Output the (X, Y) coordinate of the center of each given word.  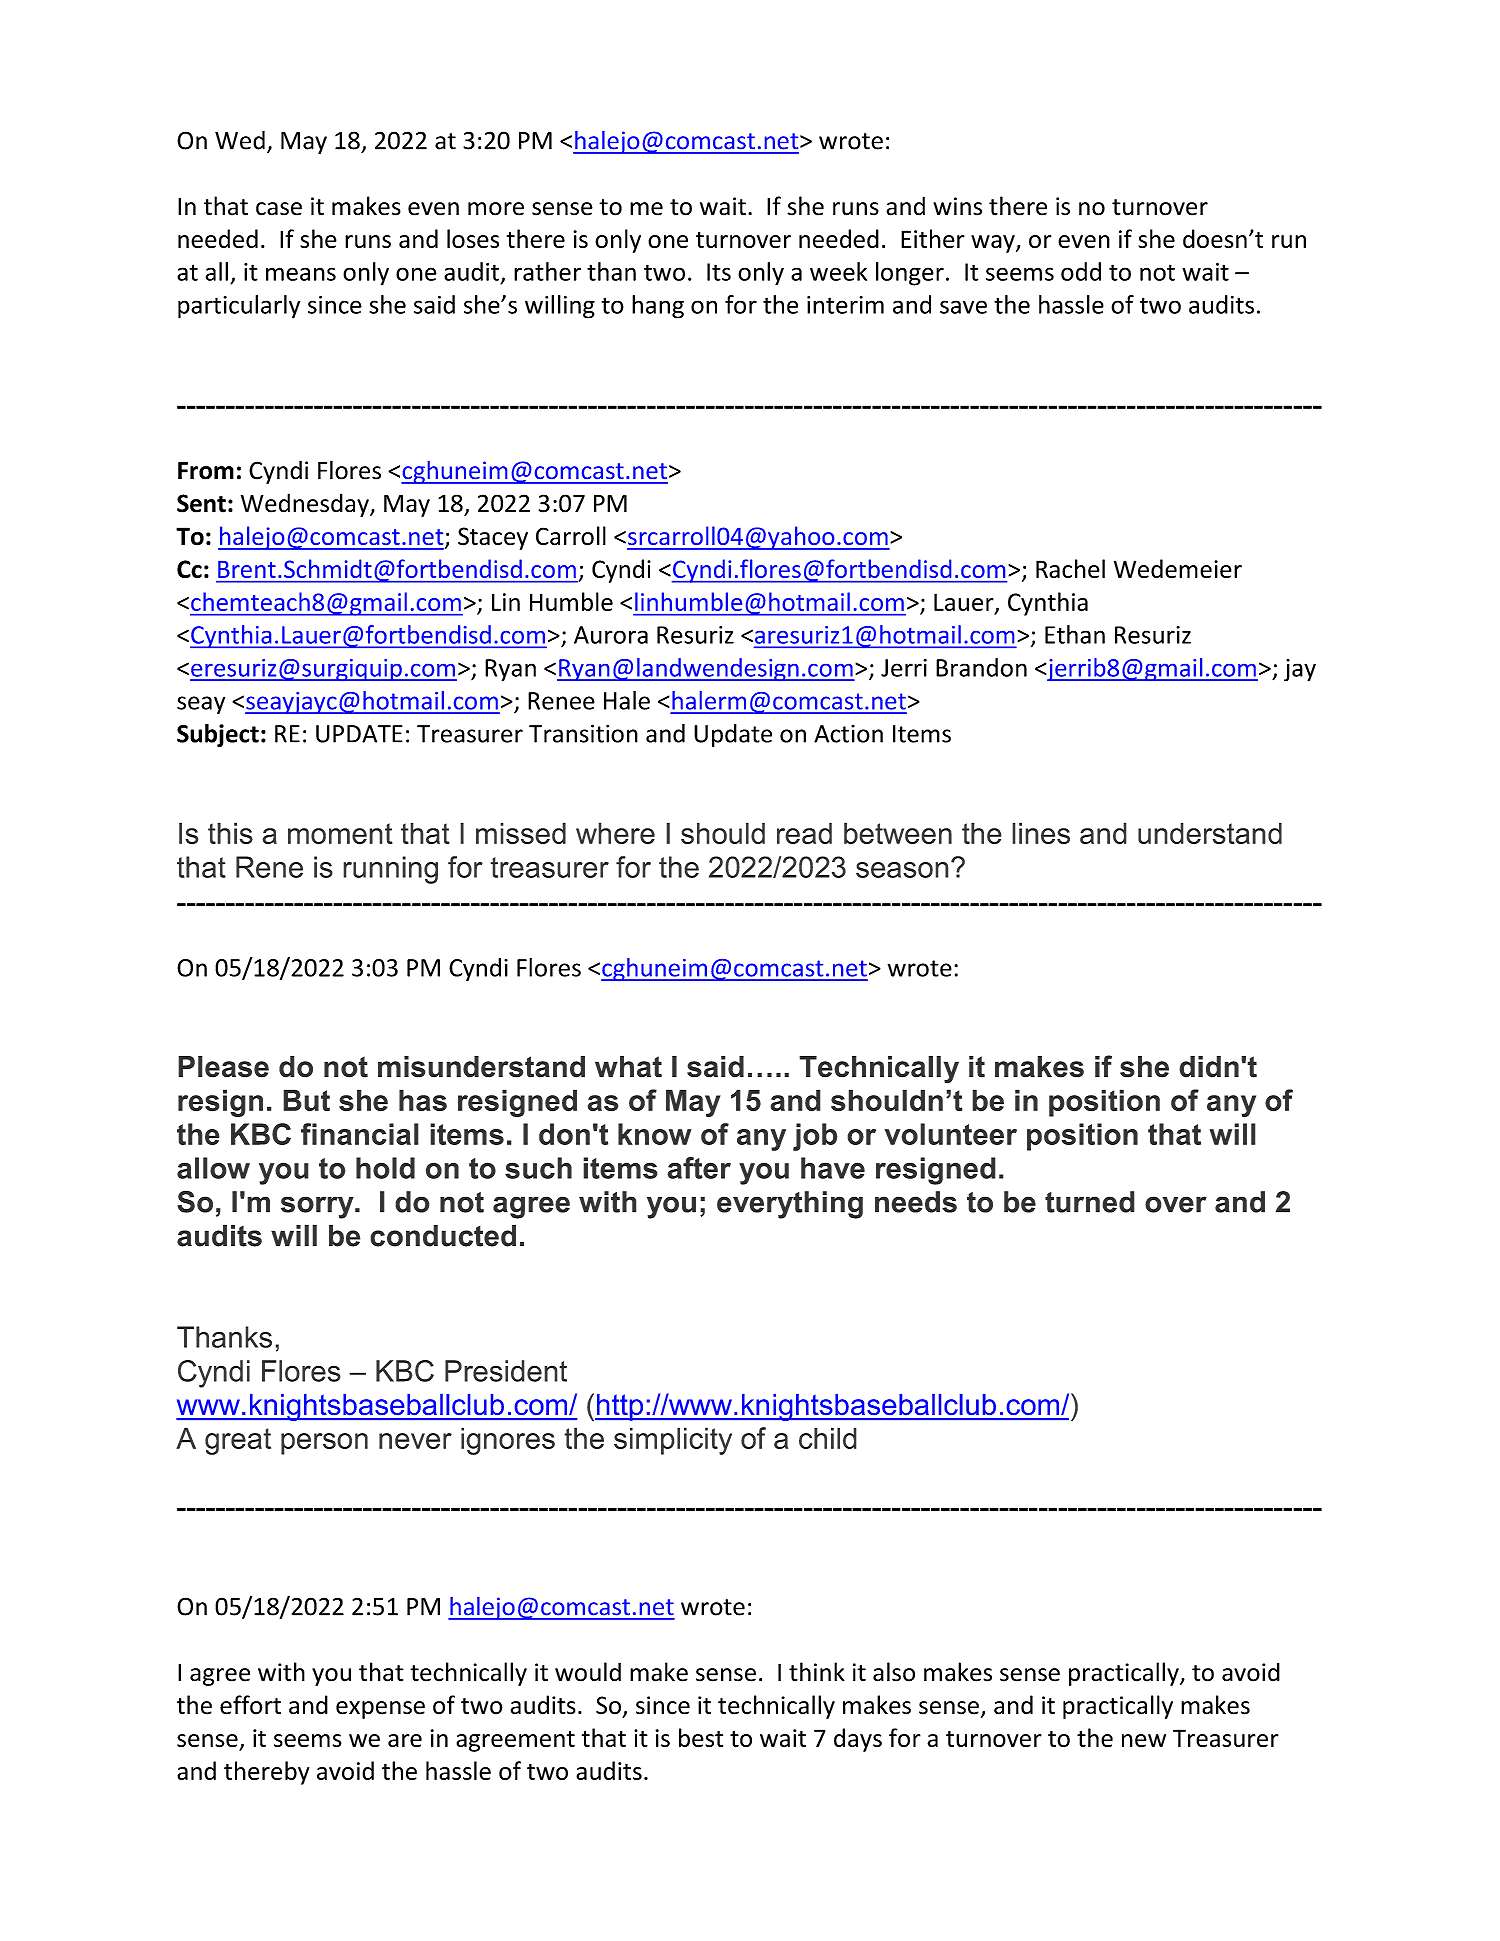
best (701, 1737)
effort (250, 1705)
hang (658, 307)
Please (223, 1067)
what (628, 1067)
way (994, 244)
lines (1041, 833)
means (301, 274)
